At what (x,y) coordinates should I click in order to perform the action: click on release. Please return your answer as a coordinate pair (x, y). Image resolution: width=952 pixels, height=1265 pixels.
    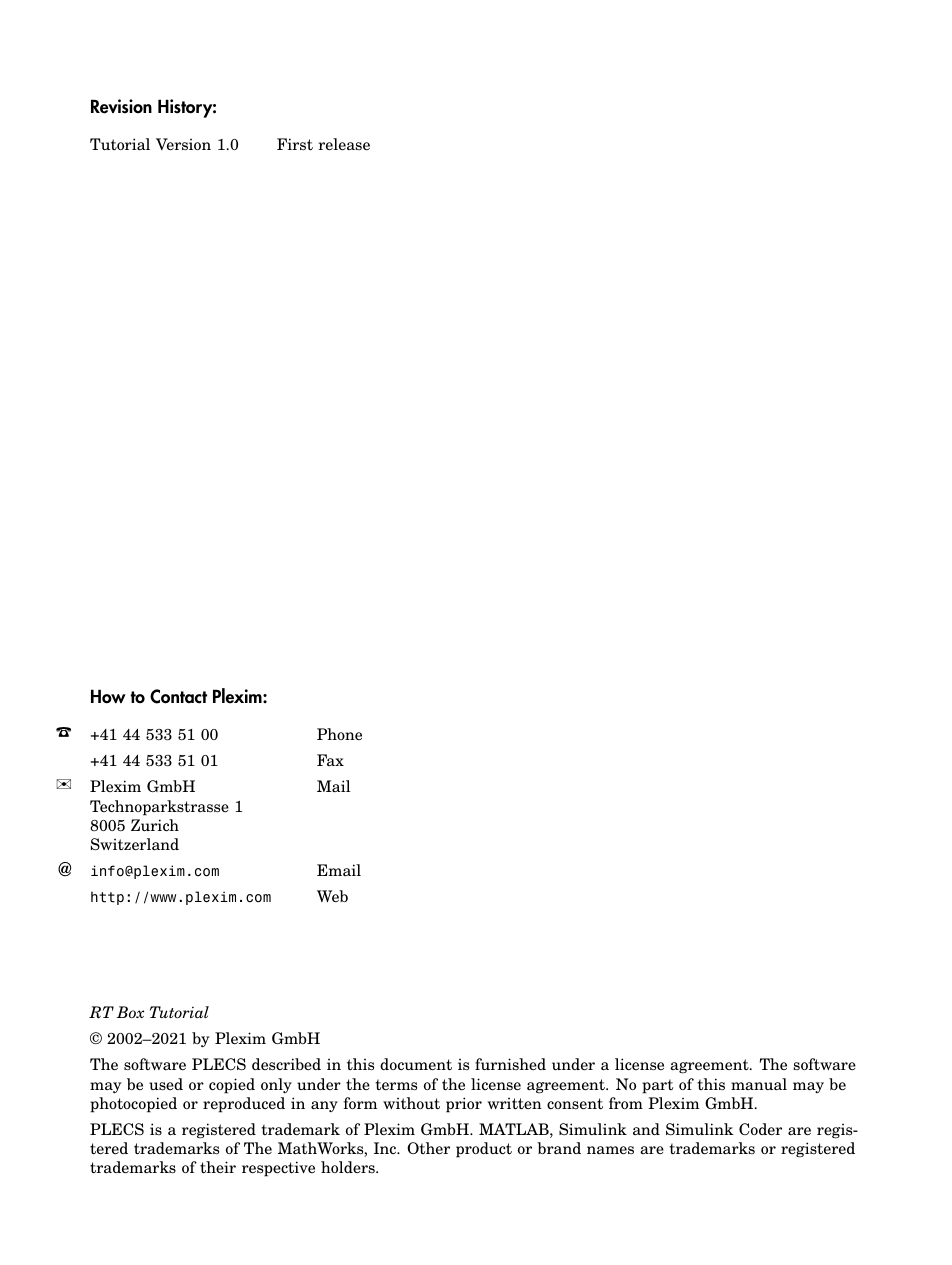
    Looking at the image, I should click on (344, 144).
